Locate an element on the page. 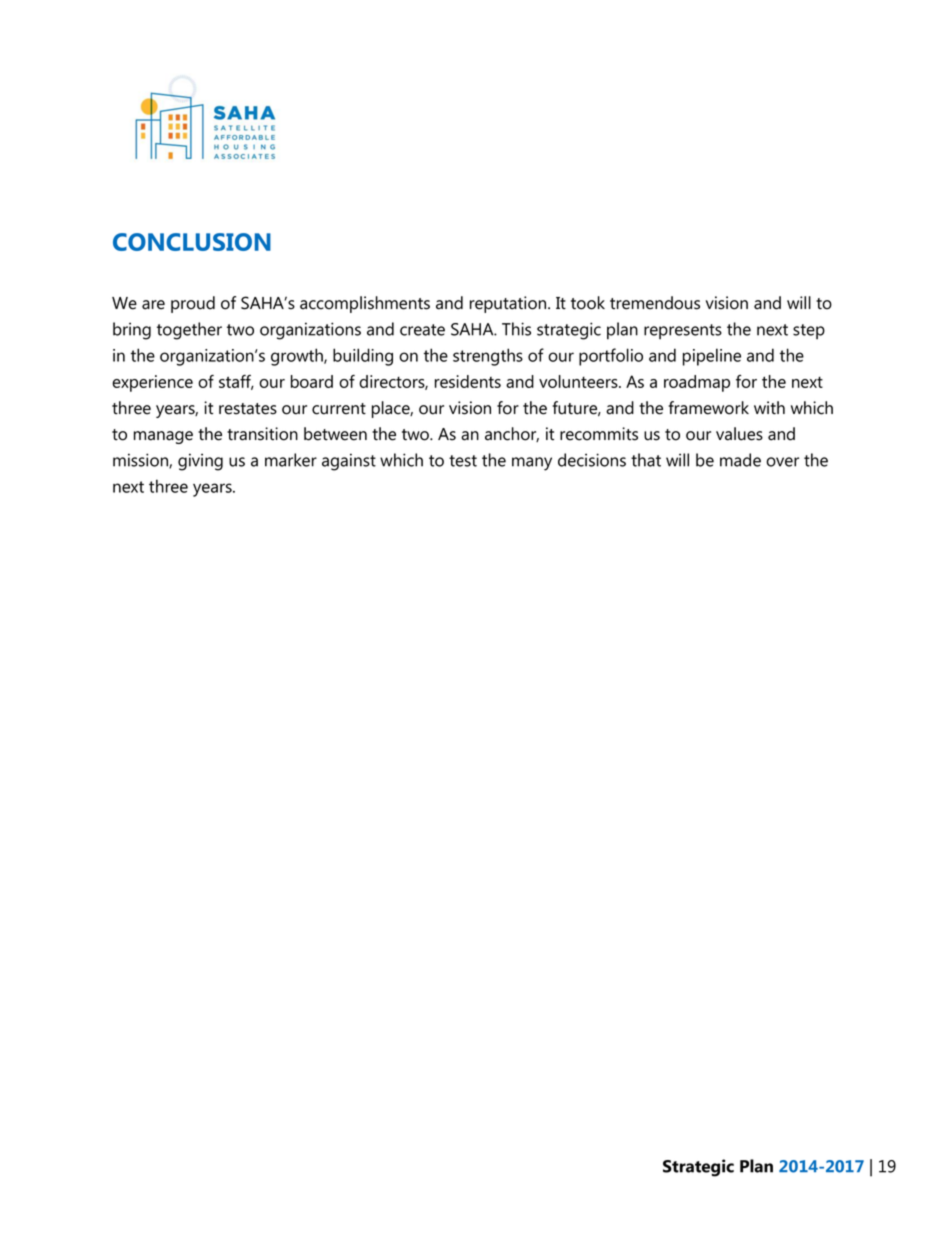  strengths is located at coordinates (488, 357).
